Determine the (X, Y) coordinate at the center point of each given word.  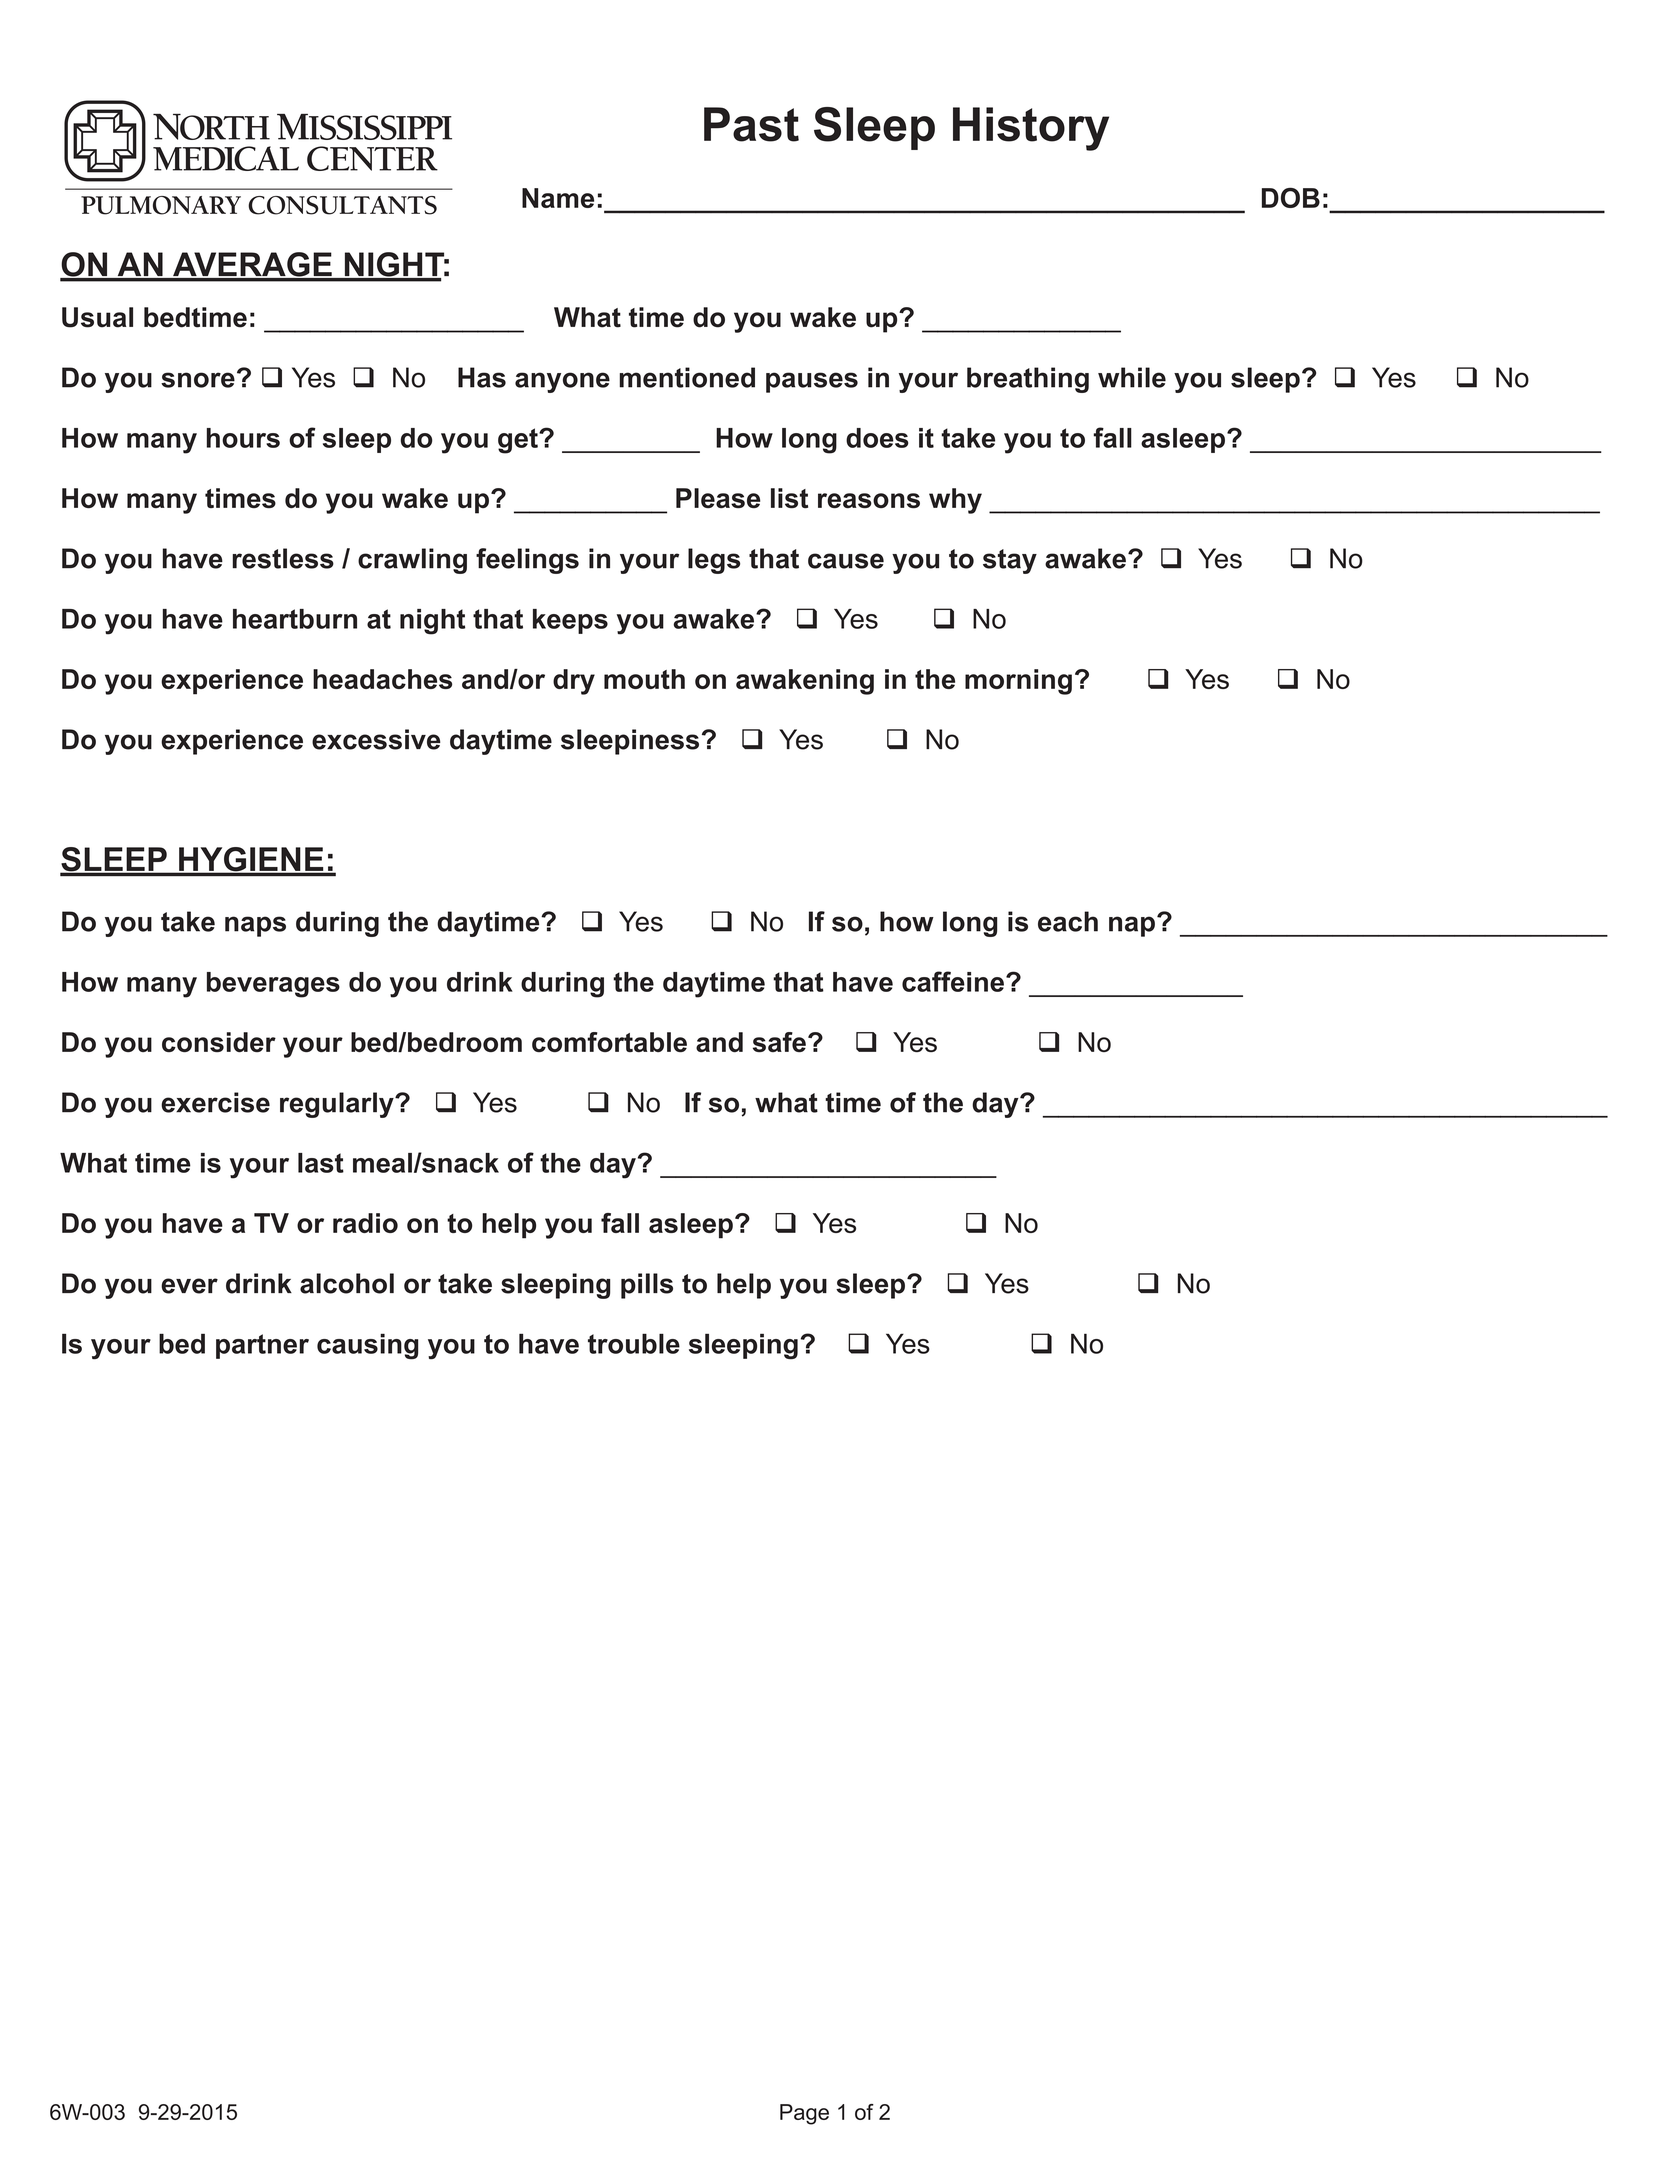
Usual (97, 317)
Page (804, 2114)
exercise (215, 1102)
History (1031, 129)
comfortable (609, 1042)
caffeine (953, 981)
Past (751, 124)
